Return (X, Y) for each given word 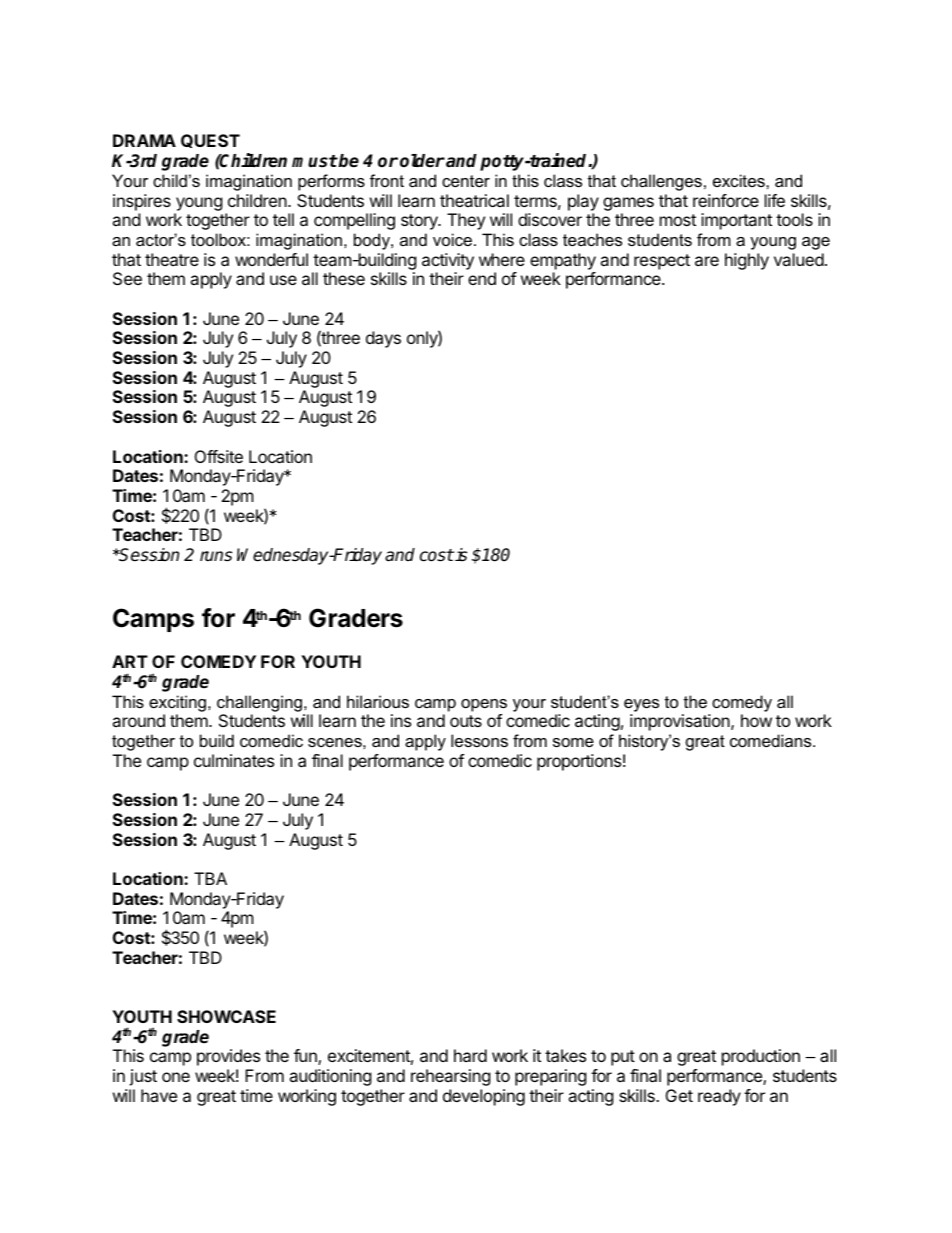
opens (484, 705)
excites (740, 180)
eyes (641, 705)
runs (216, 556)
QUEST (210, 141)
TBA (210, 878)
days (383, 339)
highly (747, 261)
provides (228, 1057)
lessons (479, 740)
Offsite (219, 456)
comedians (772, 740)
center (466, 181)
